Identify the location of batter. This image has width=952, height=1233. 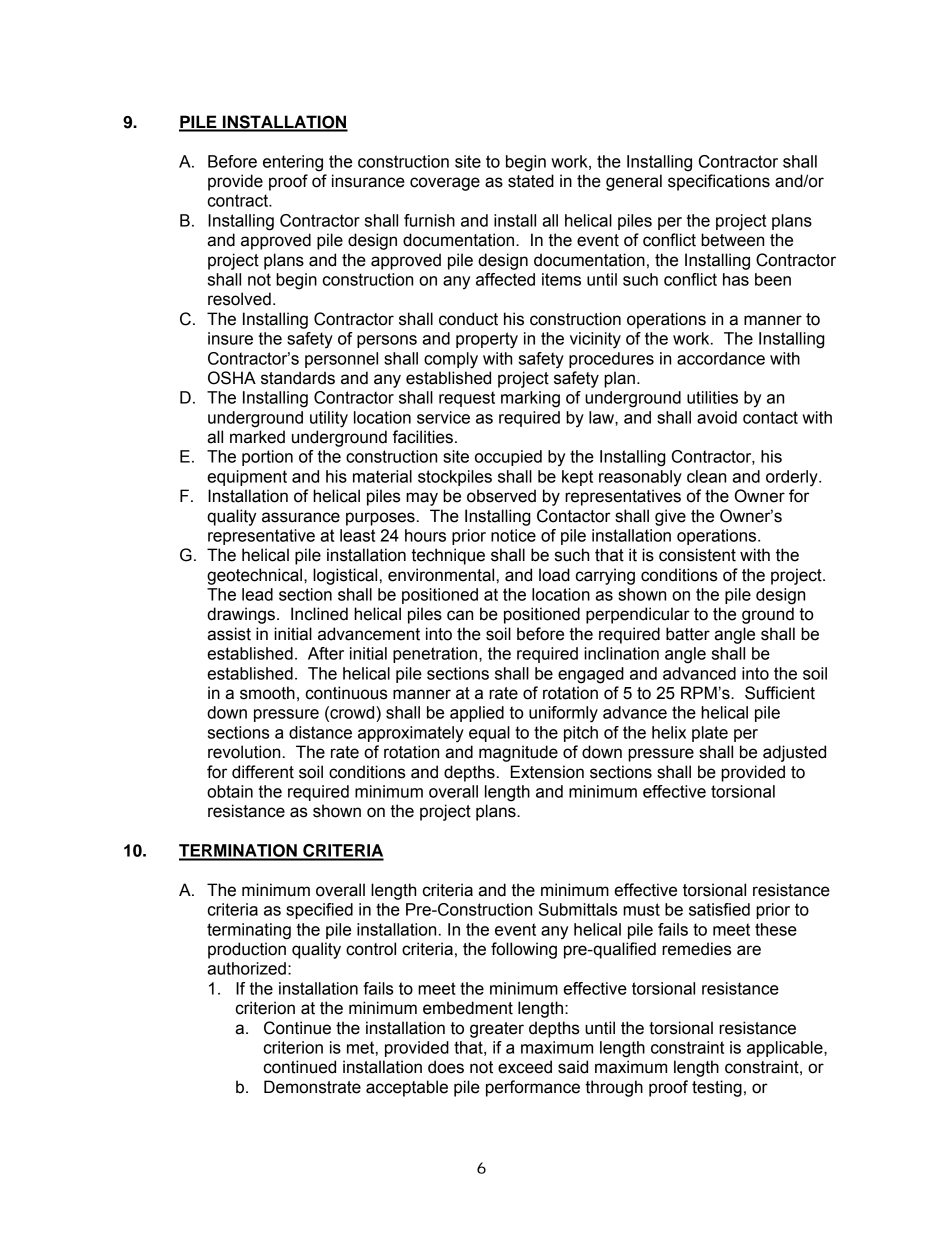
(688, 634).
